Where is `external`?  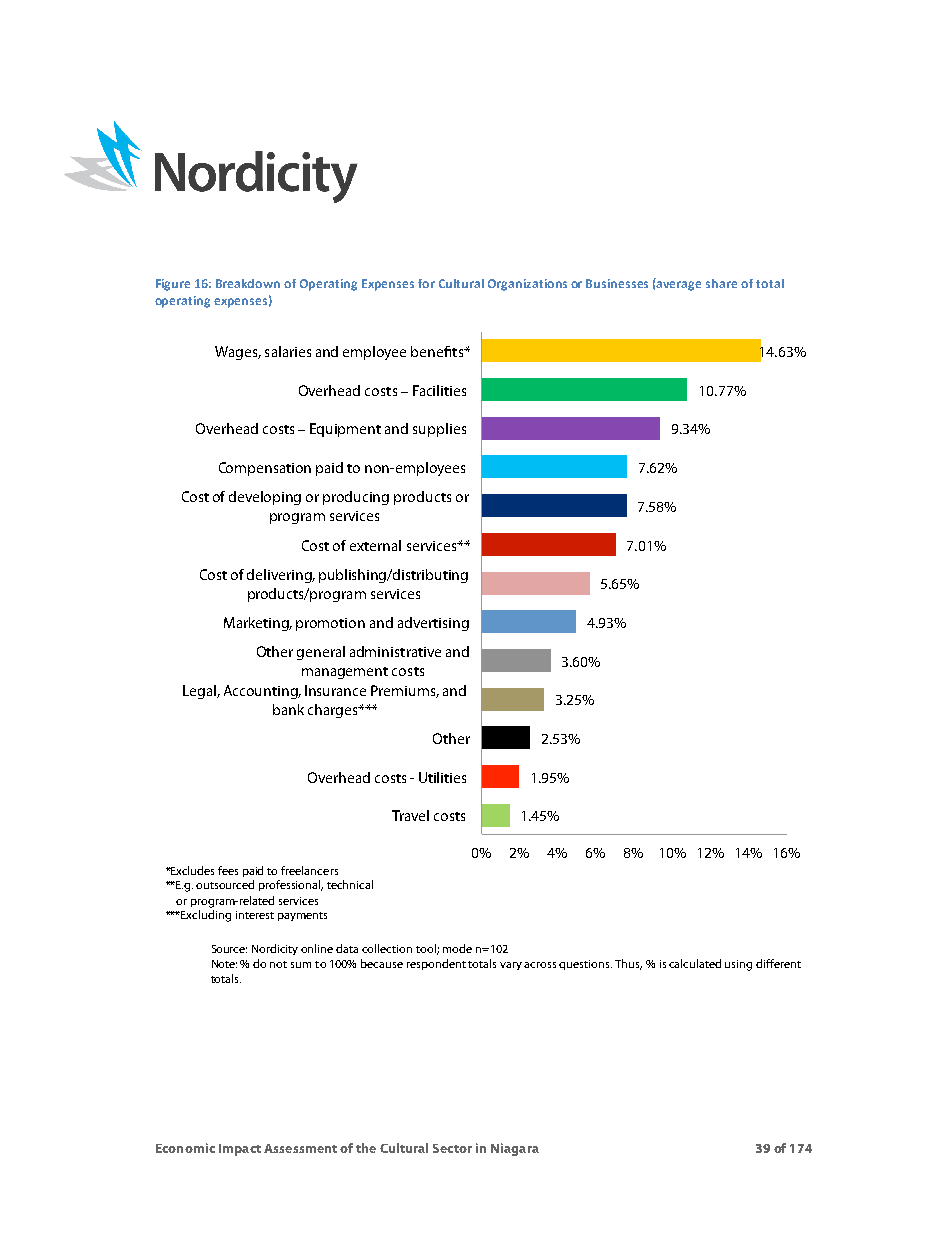
external is located at coordinates (375, 545).
